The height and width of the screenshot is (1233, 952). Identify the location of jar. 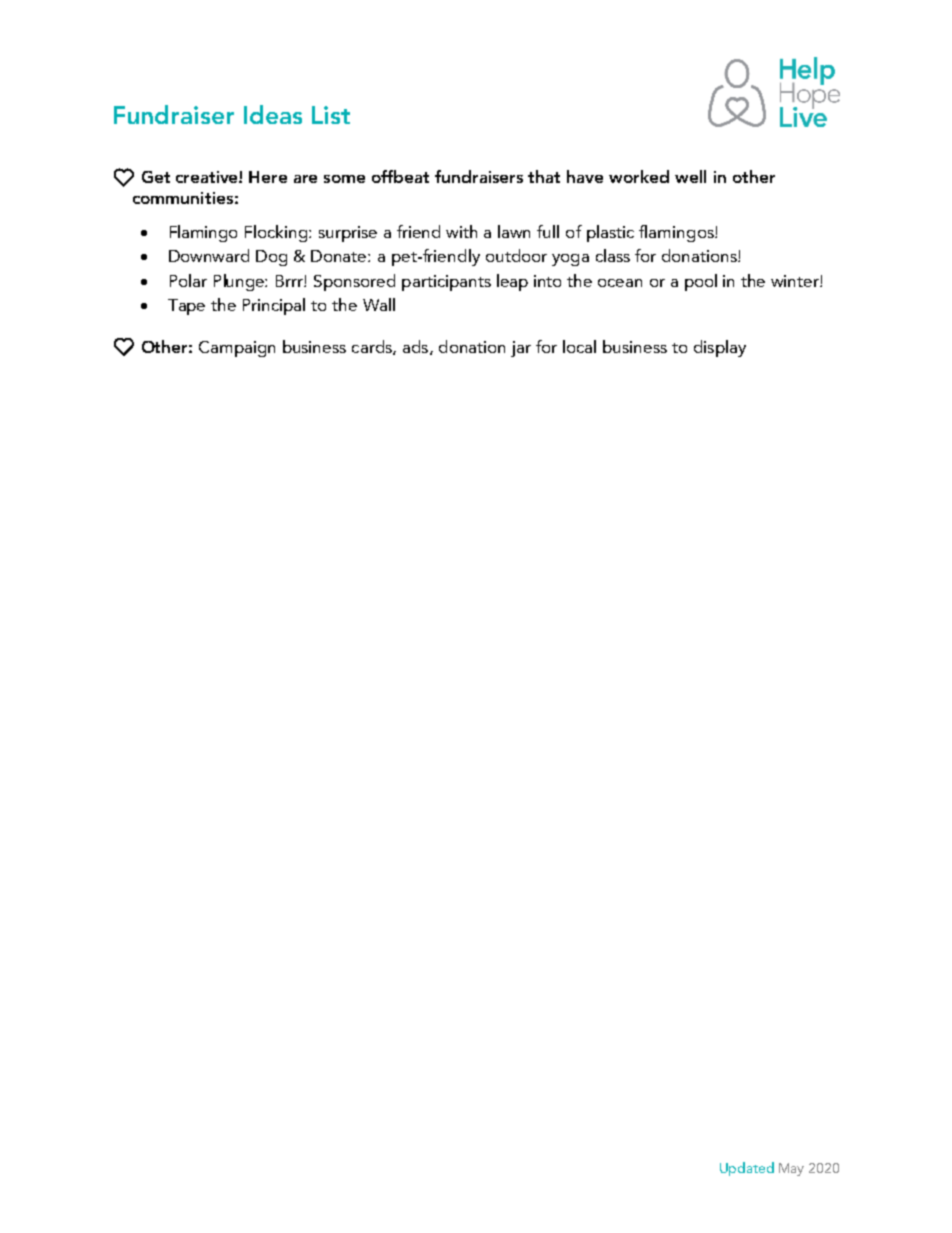
(521, 349).
